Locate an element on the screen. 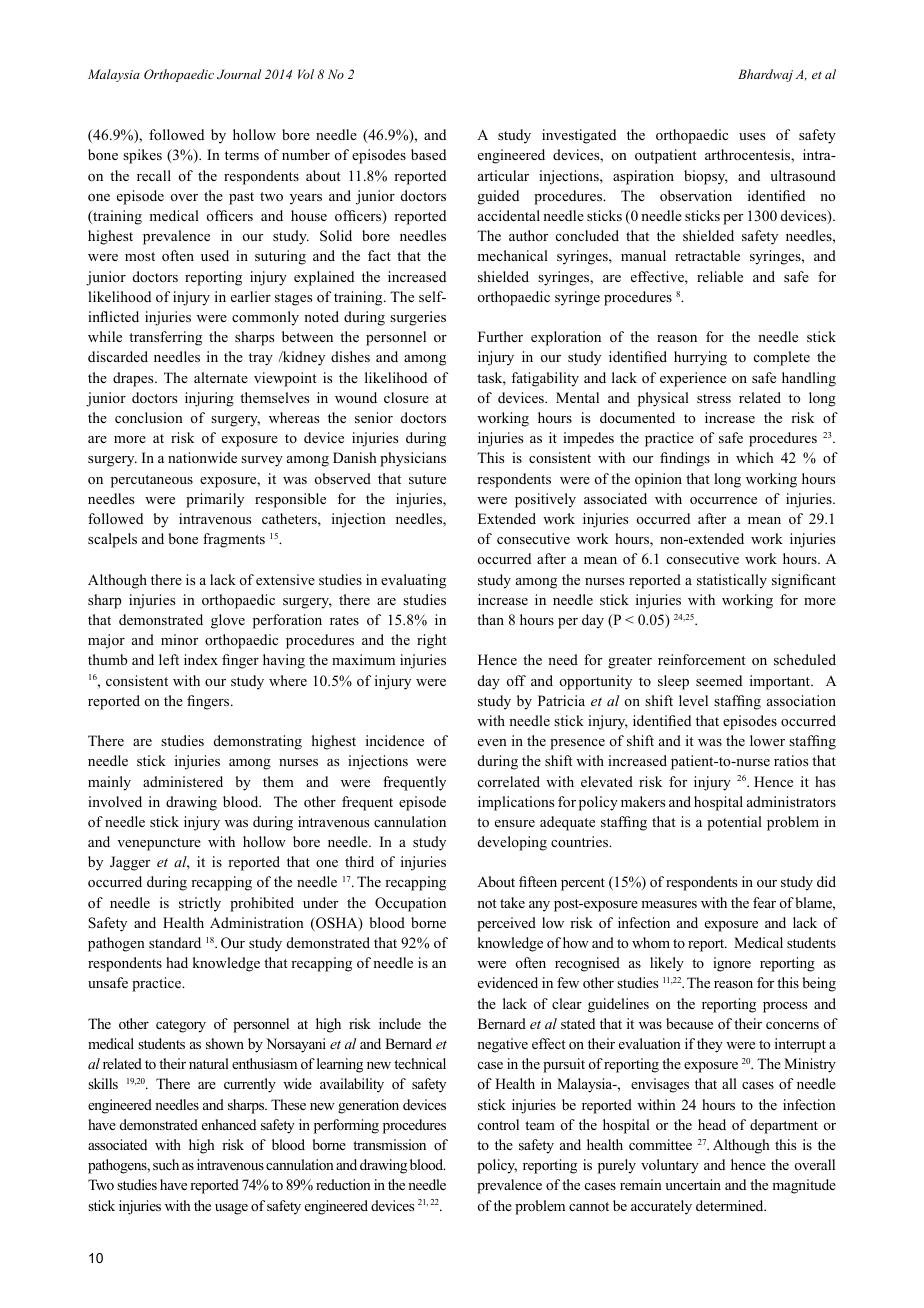  determined is located at coordinates (731, 1205).
